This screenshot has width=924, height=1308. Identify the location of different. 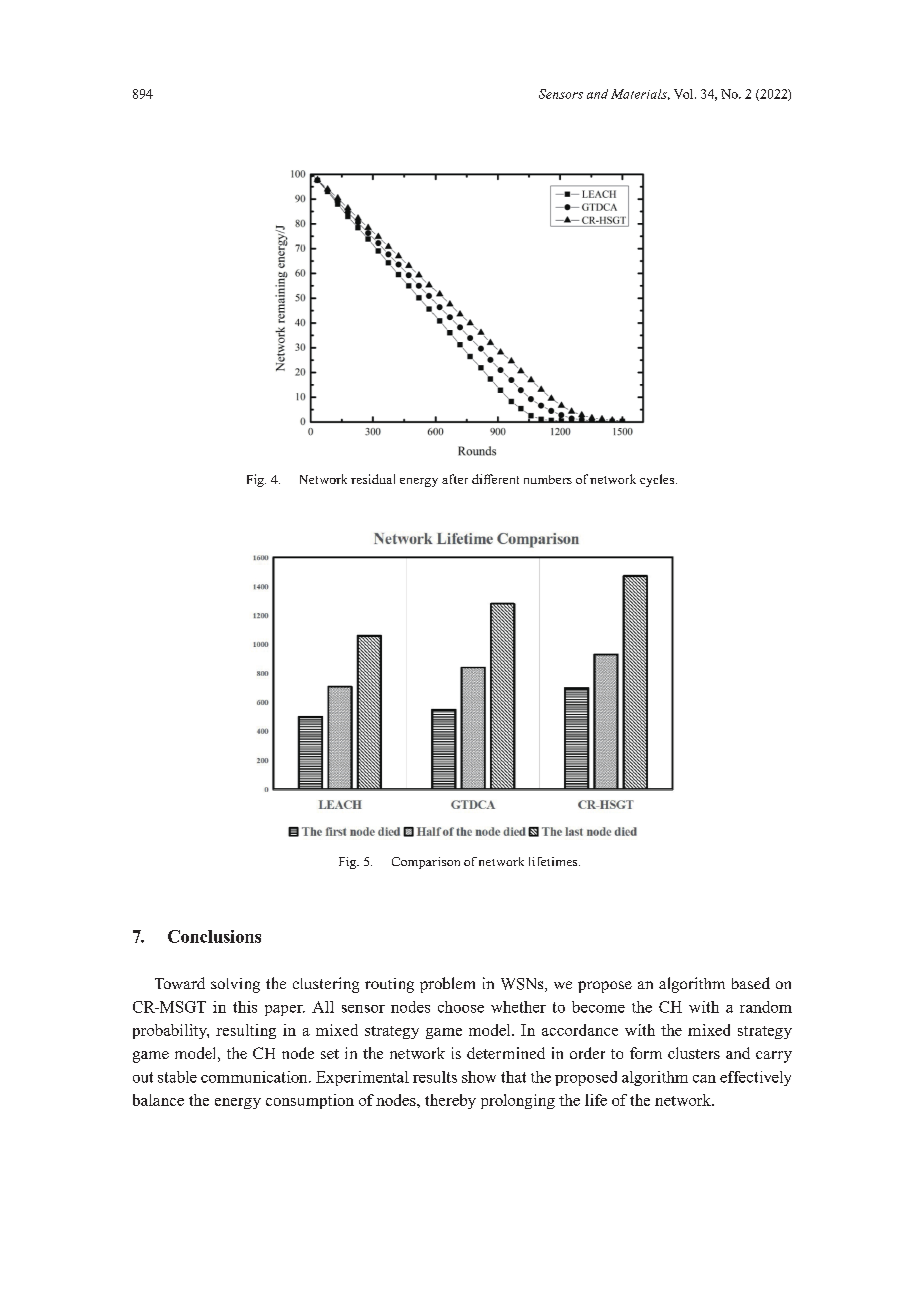
(495, 479).
